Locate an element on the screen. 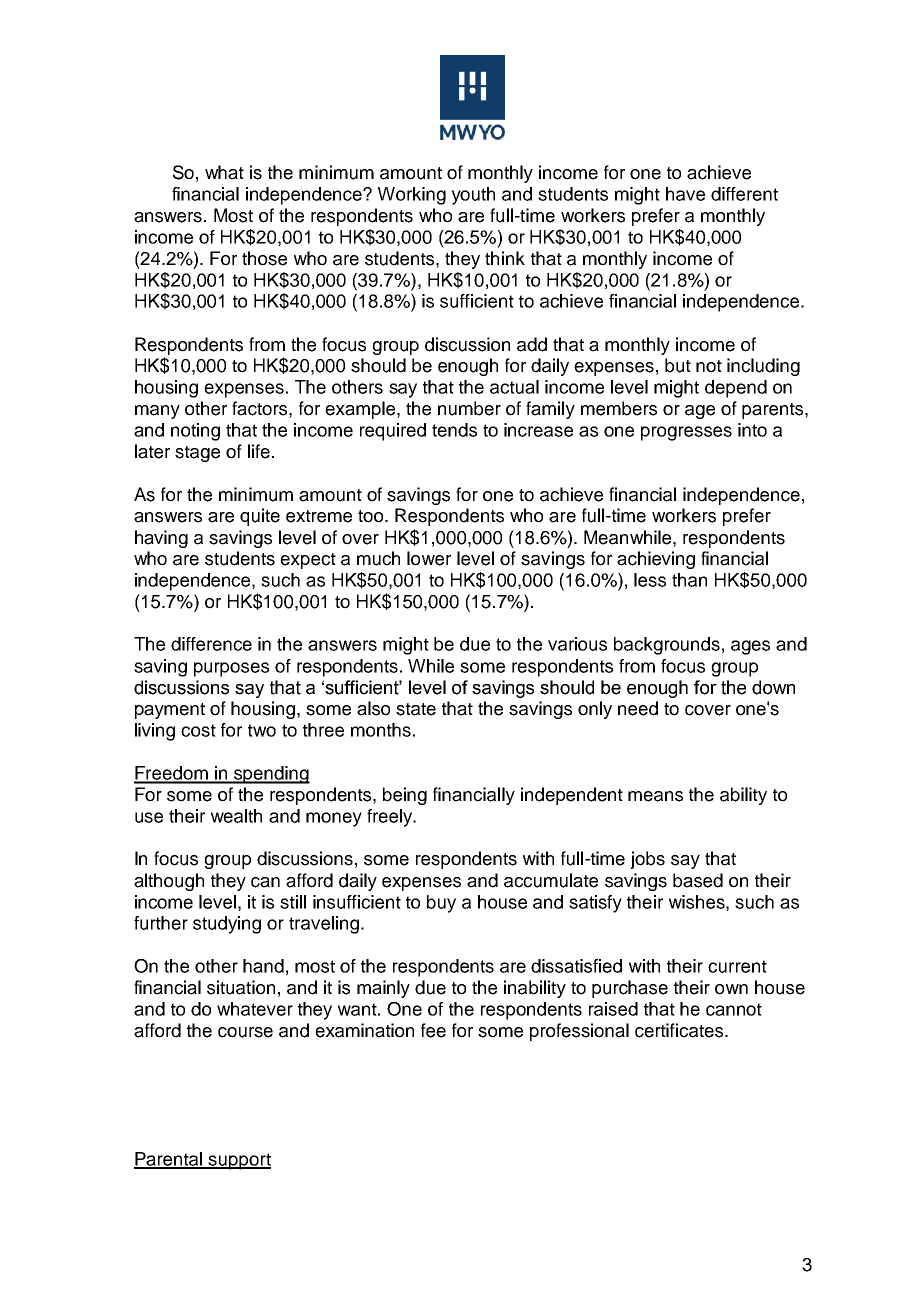  those is located at coordinates (264, 258).
